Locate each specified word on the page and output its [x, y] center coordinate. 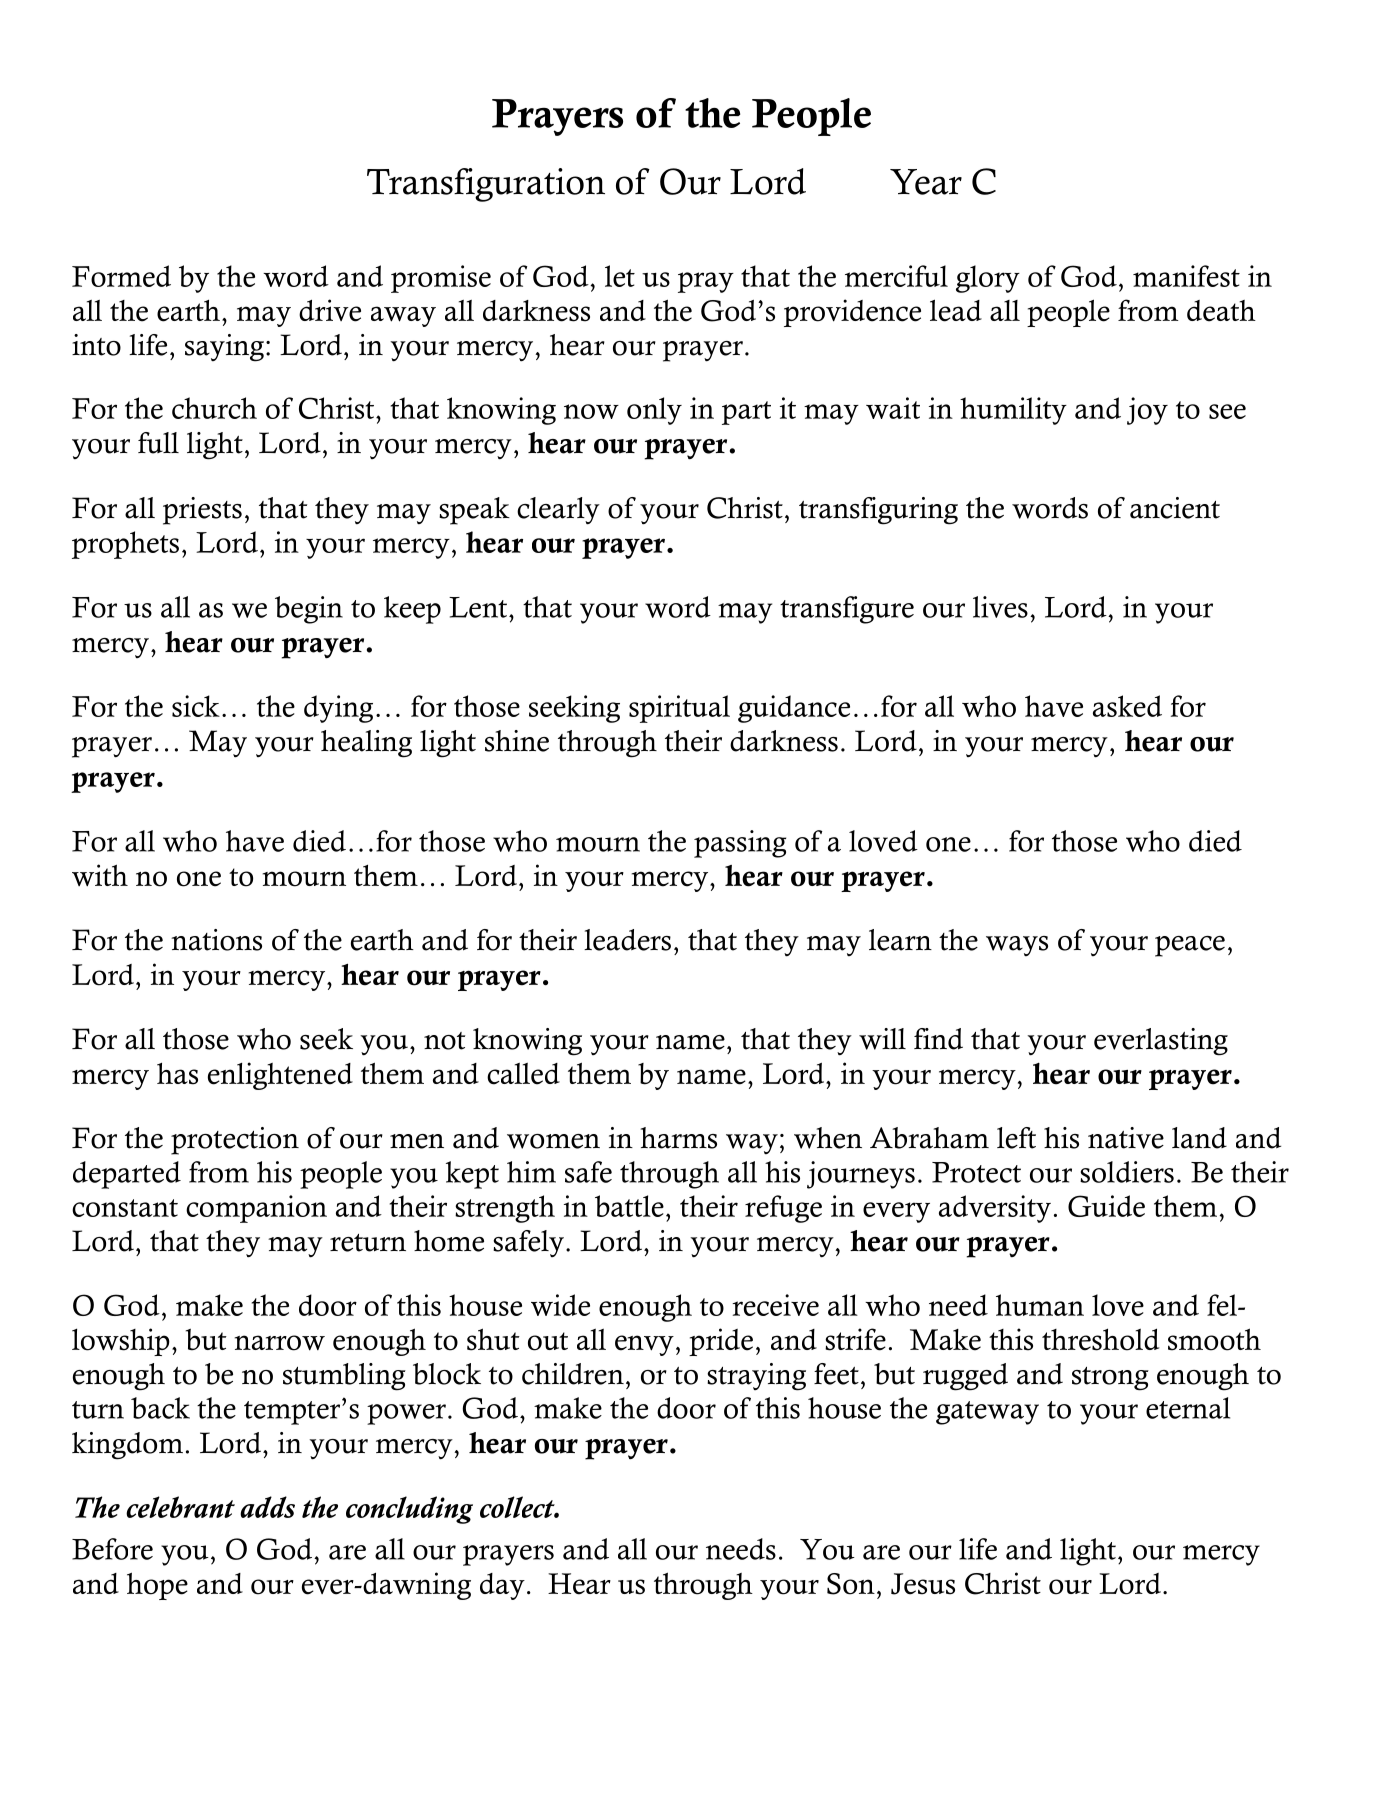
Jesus [923, 1584]
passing [740, 844]
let [620, 276]
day [502, 1586]
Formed [121, 276]
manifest [1186, 276]
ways [1017, 946]
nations [216, 940]
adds [267, 1507]
